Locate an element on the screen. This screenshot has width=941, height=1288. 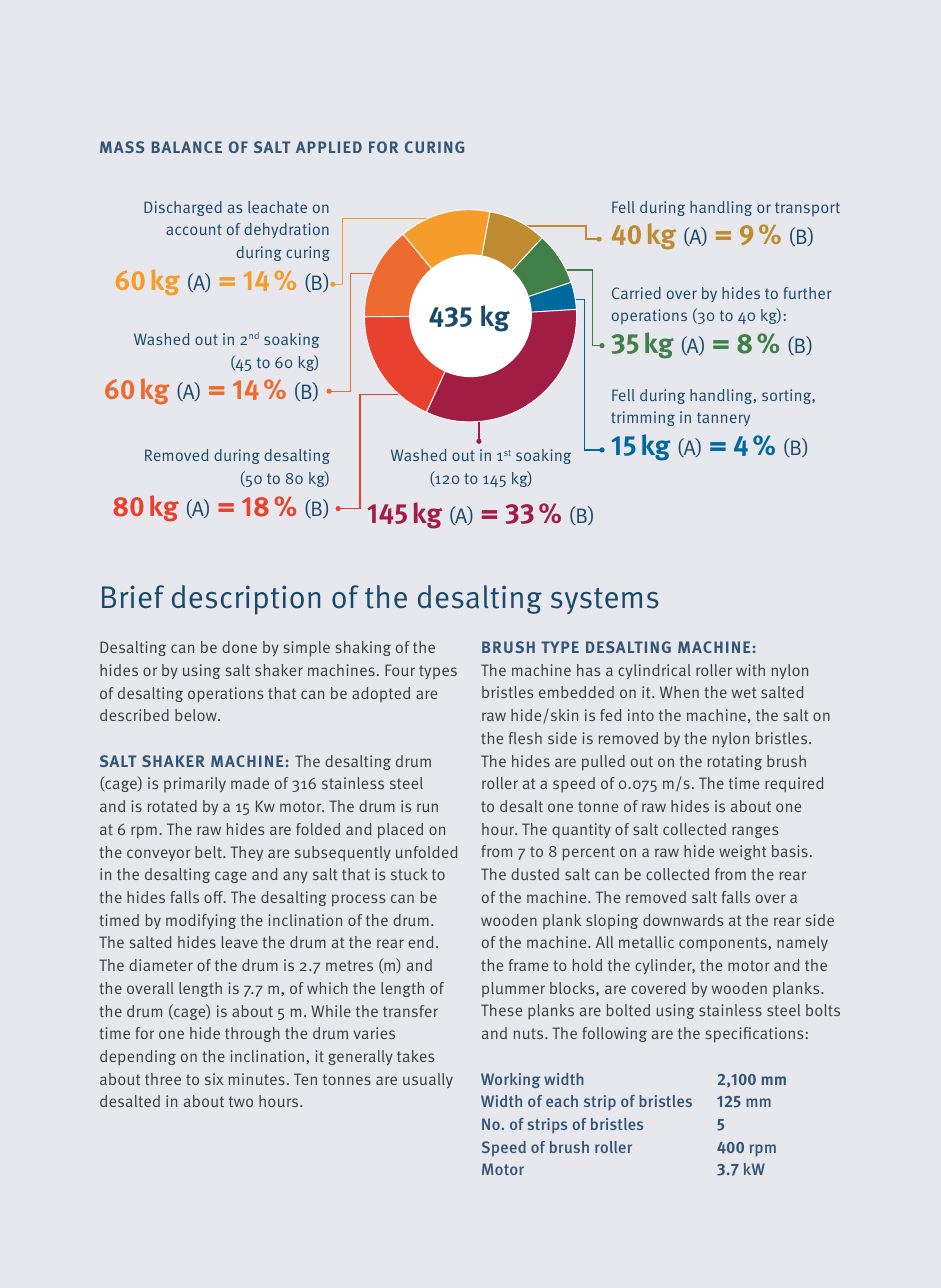
Carried is located at coordinates (636, 293).
